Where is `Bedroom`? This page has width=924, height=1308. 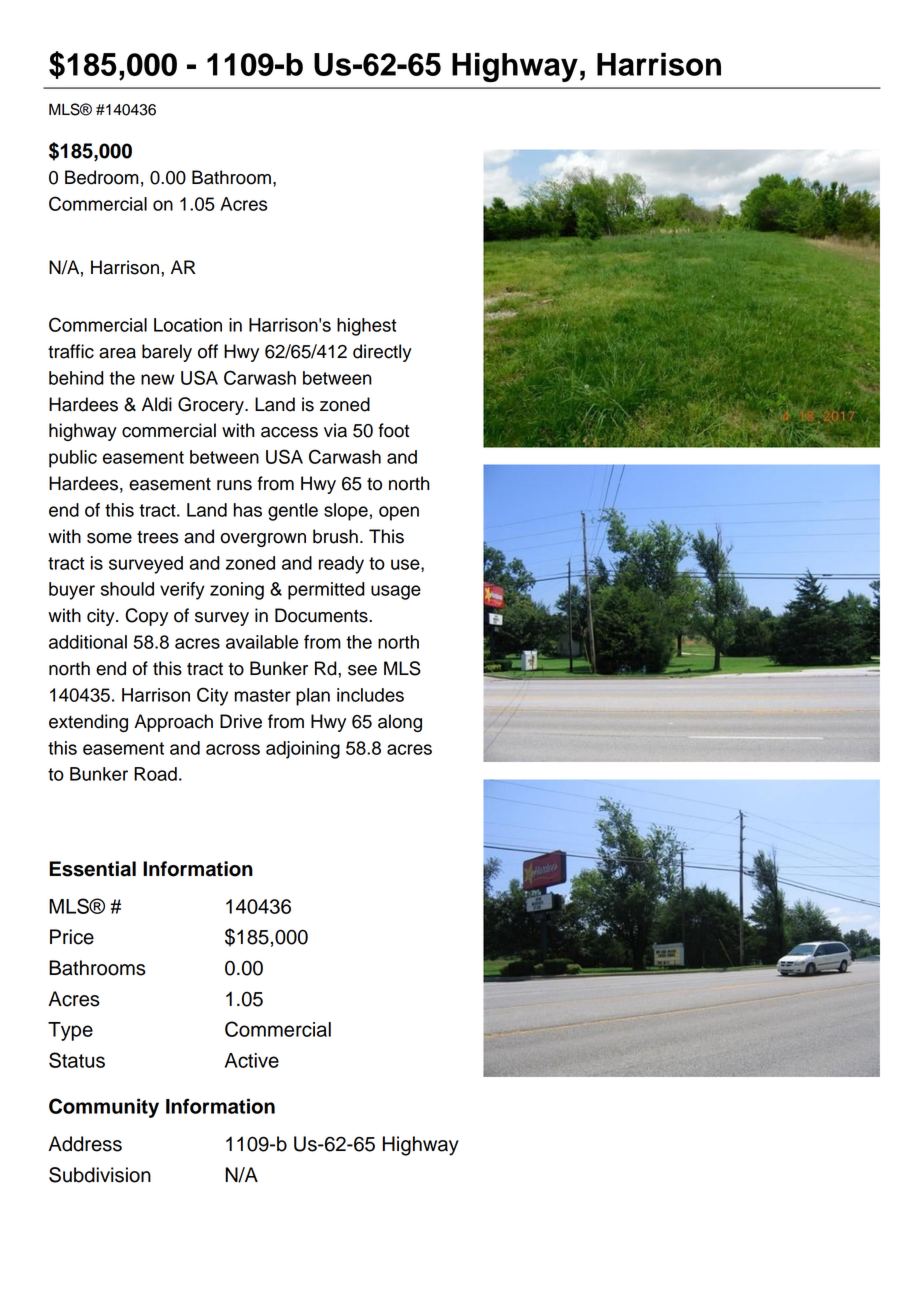 Bedroom is located at coordinates (102, 177).
